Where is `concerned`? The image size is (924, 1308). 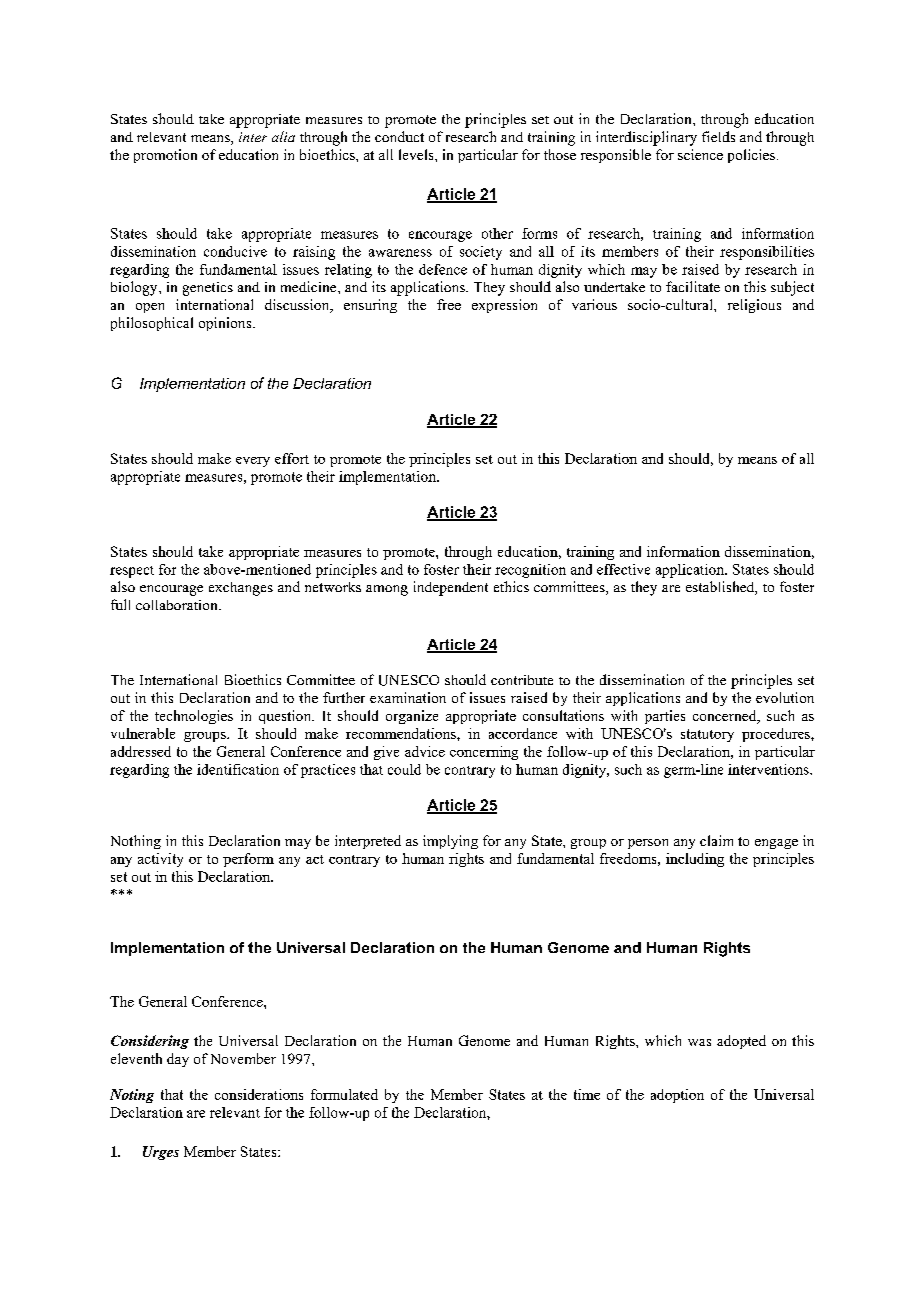
concerned is located at coordinates (726, 717).
